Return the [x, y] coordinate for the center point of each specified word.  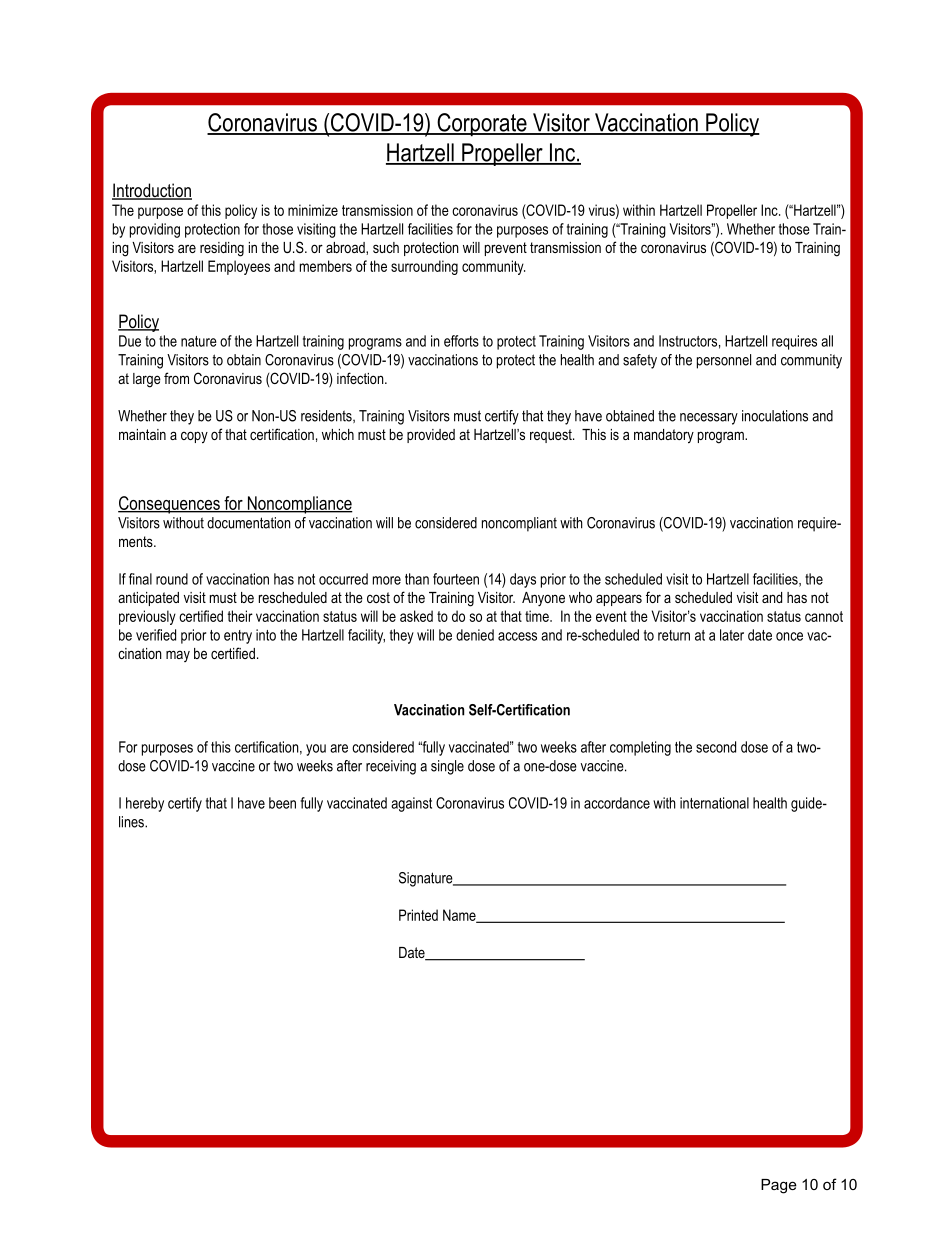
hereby [145, 804]
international [714, 803]
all [827, 341]
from [176, 378]
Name [460, 916]
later [732, 635]
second [716, 747]
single [447, 767]
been [282, 803]
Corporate [482, 125]
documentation [249, 523]
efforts [461, 341]
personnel [724, 361]
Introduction [152, 191]
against [411, 804]
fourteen [456, 579]
